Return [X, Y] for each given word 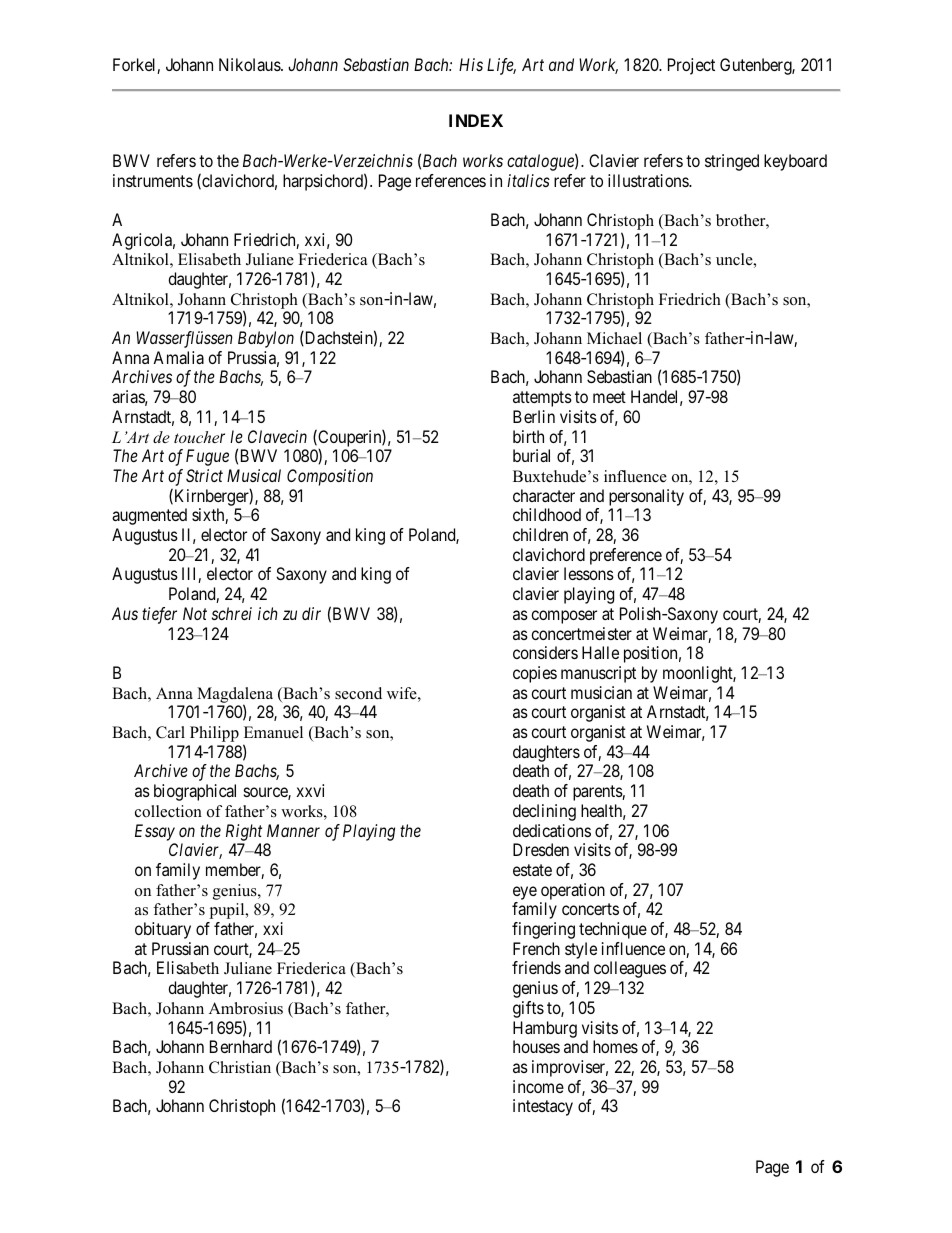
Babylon [266, 339]
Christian [240, 1067]
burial [531, 455]
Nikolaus [250, 64]
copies [535, 674]
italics [528, 180]
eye [525, 893]
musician [601, 692]
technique [613, 930]
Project [691, 66]
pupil [228, 911]
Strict [204, 475]
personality [646, 497]
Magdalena [235, 696]
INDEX [476, 120]
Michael [614, 338]
